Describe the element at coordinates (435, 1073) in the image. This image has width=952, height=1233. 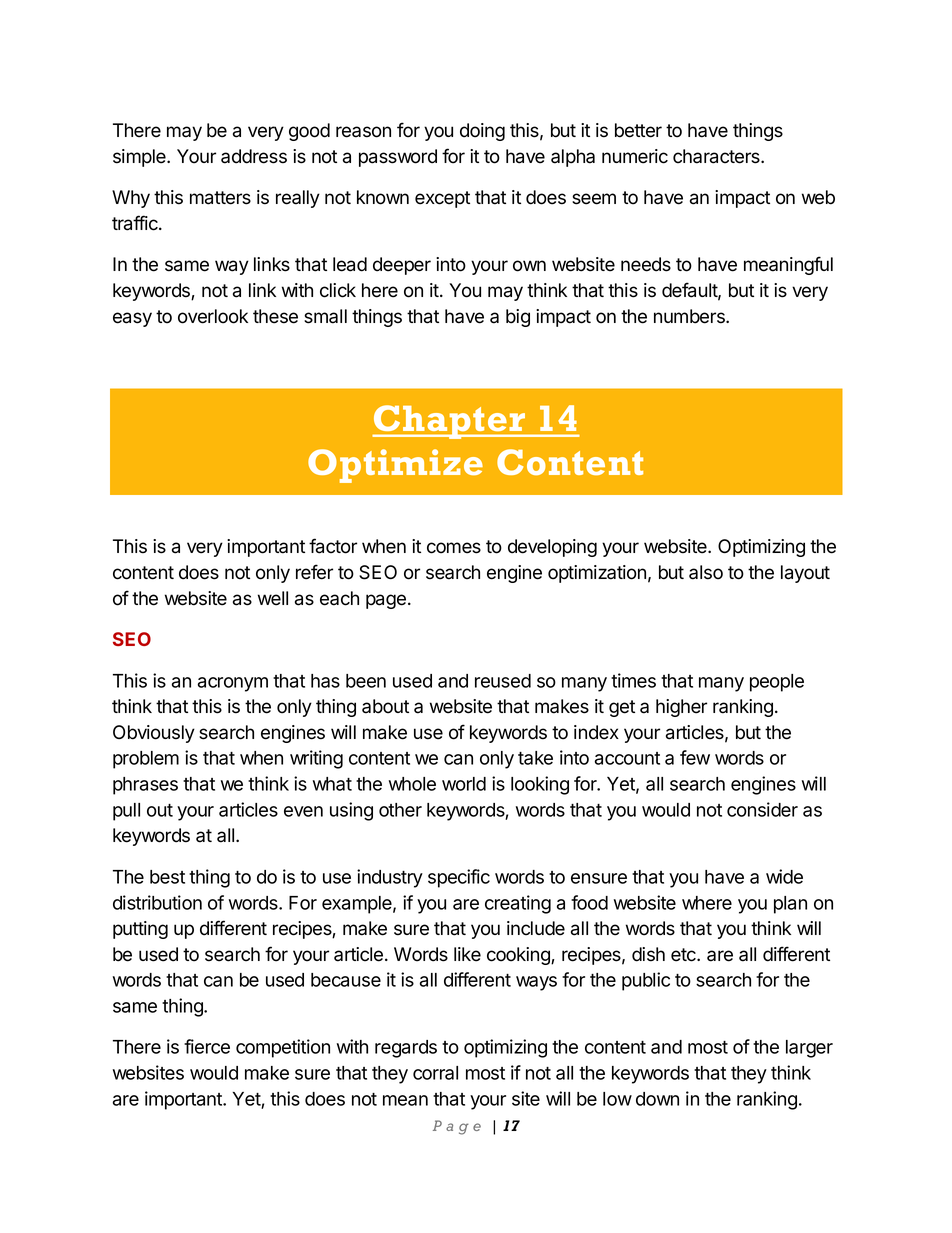
I see `corral` at that location.
